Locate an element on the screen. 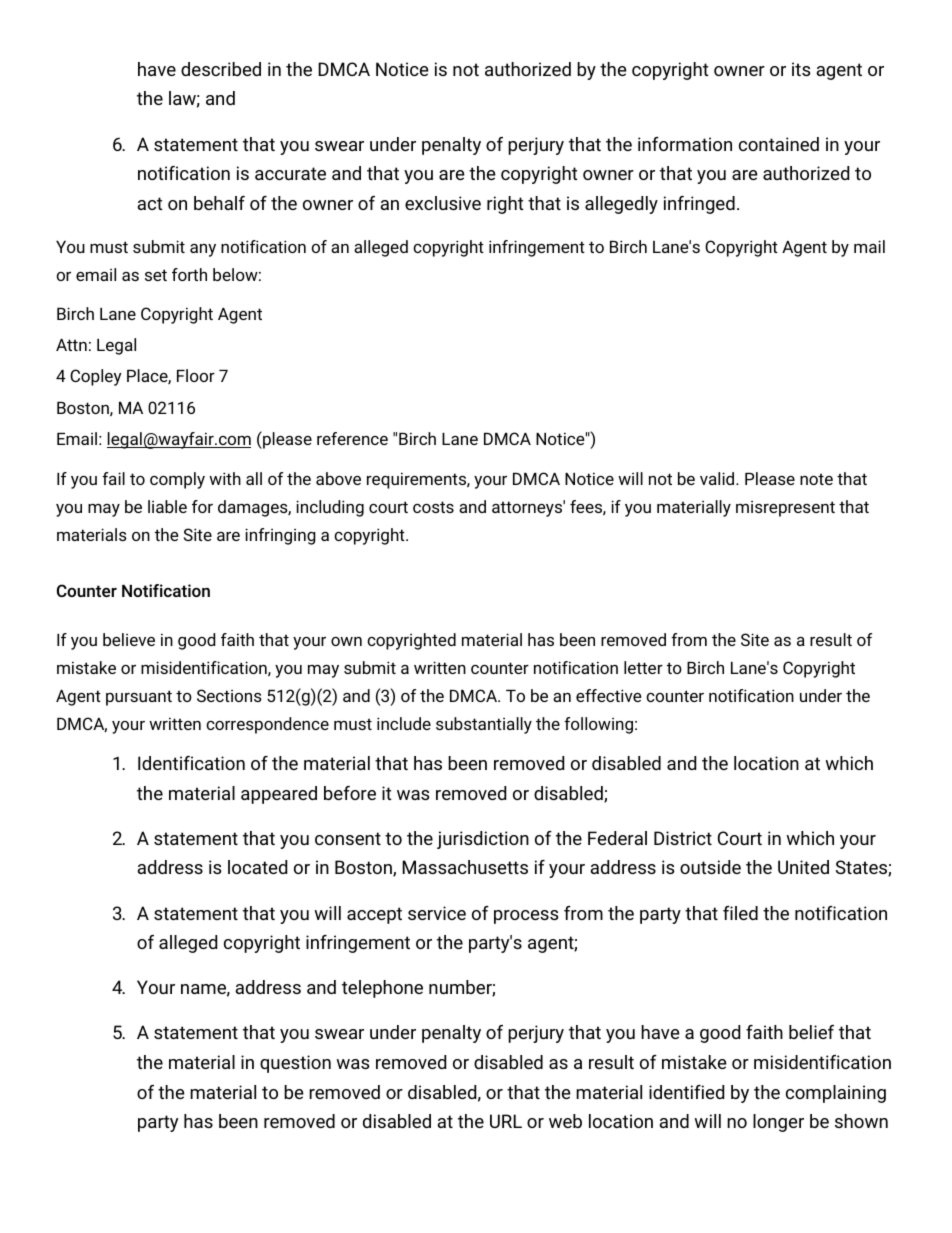  longer is located at coordinates (778, 1123).
